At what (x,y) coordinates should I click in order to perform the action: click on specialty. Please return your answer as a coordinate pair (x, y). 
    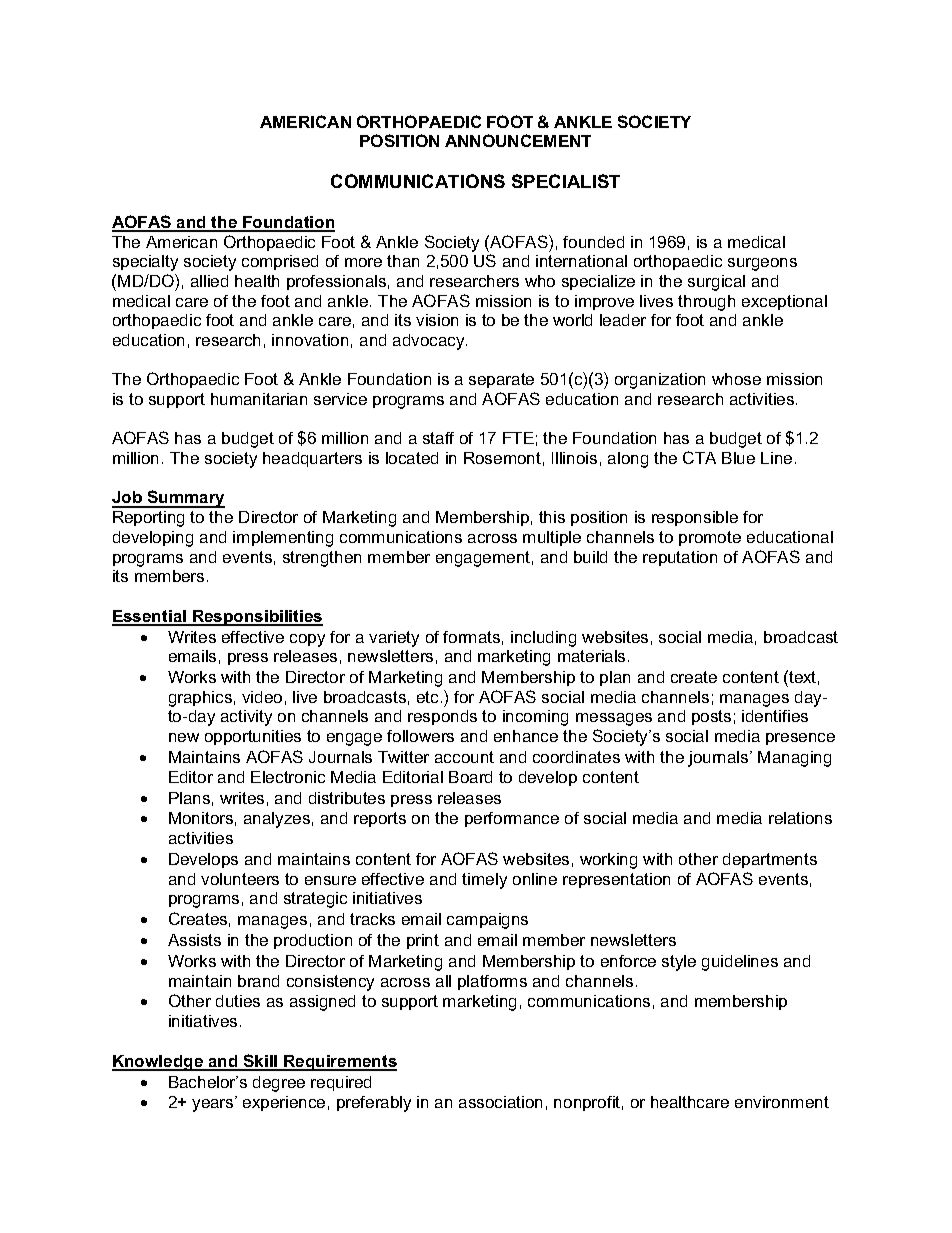
    Looking at the image, I should click on (145, 263).
